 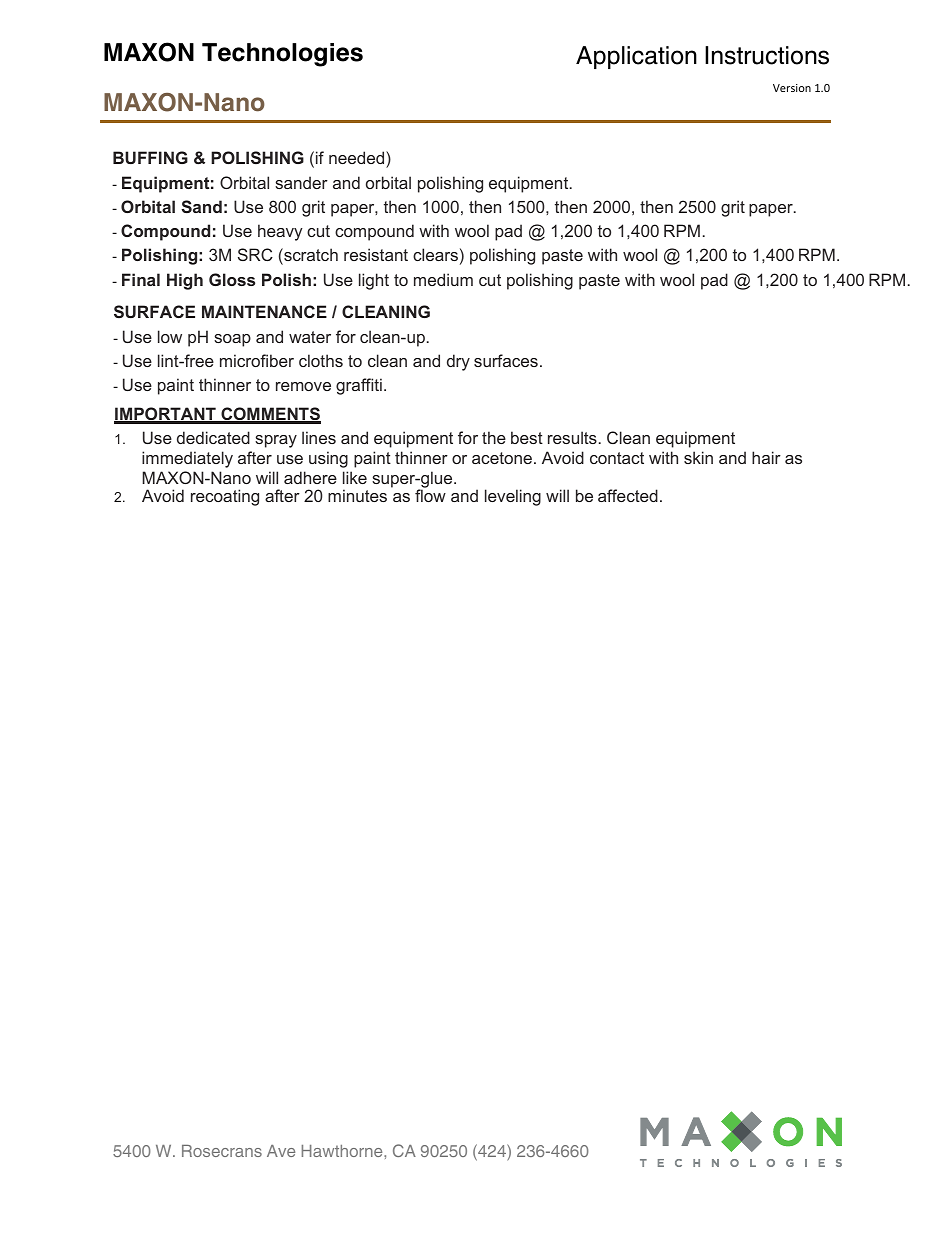 I want to click on leveling, so click(x=513, y=497).
